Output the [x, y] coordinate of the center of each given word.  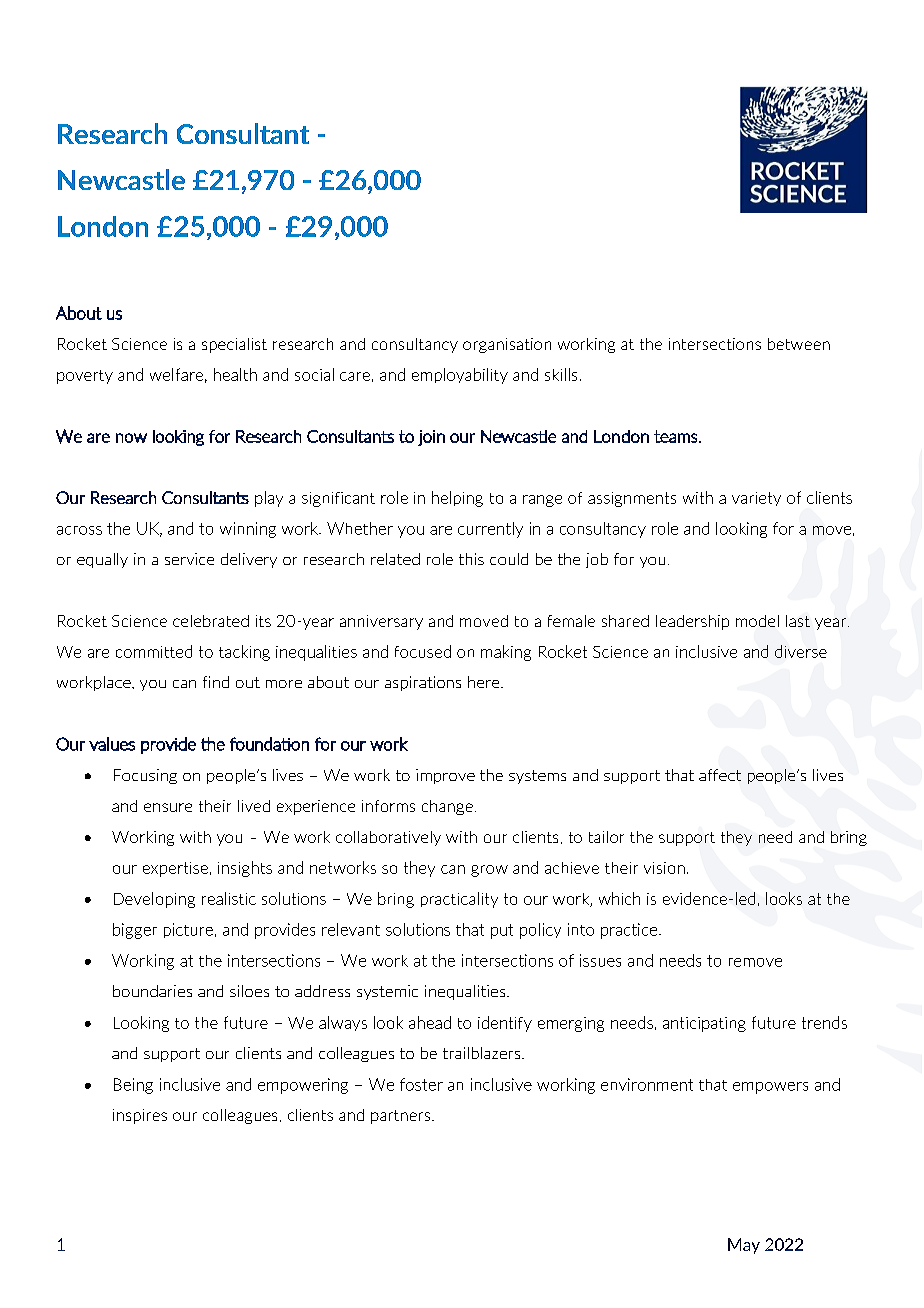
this [471, 559]
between [799, 344]
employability [460, 376]
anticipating [704, 1024]
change [447, 807]
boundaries [152, 991]
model [757, 621]
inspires [140, 1116]
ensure [168, 807]
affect [720, 775]
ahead [430, 1022]
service [189, 559]
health [235, 374]
